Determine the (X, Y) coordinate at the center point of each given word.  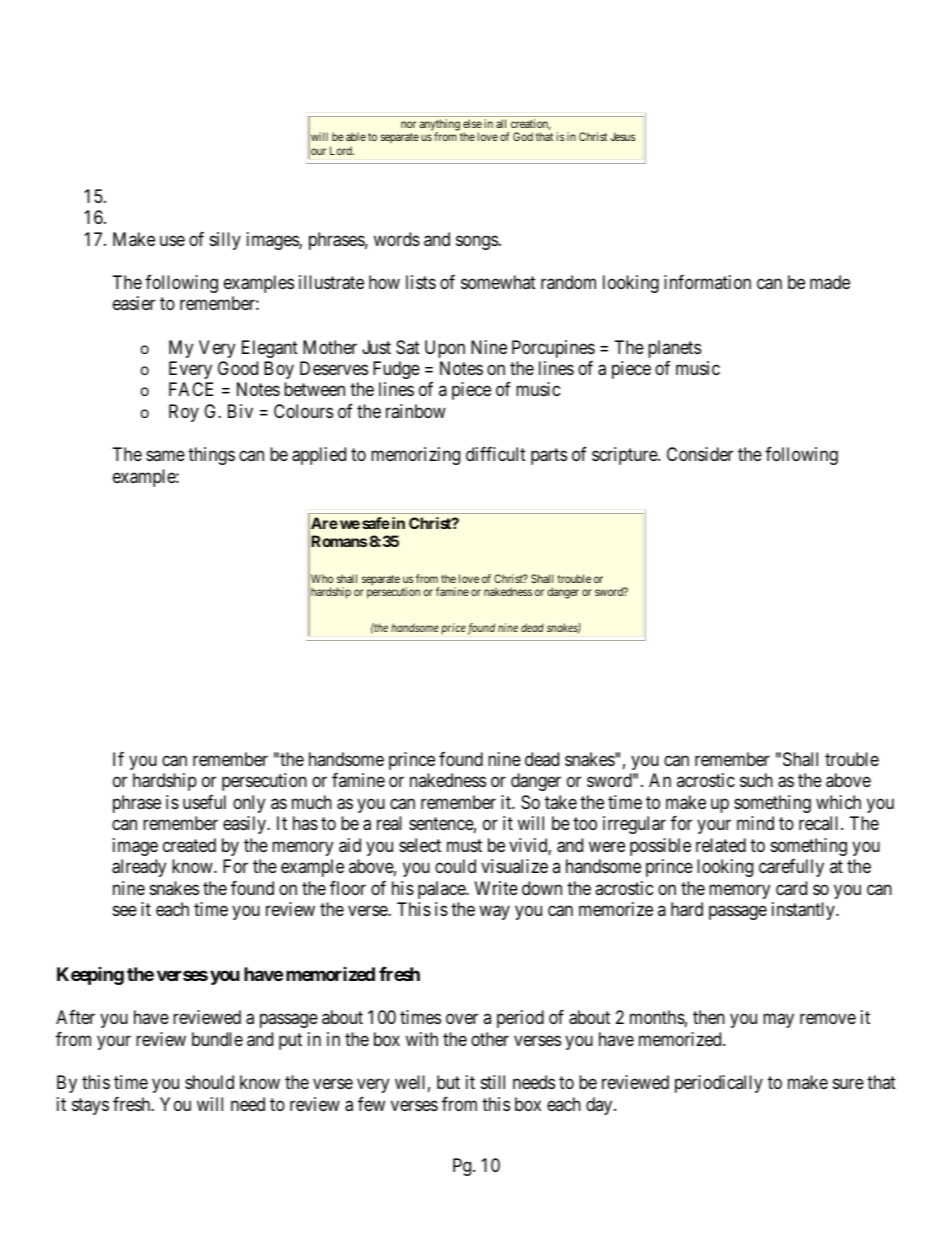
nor (408, 124)
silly (225, 241)
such (756, 780)
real (389, 823)
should (209, 1082)
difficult (496, 454)
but (448, 1082)
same (165, 456)
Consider (700, 454)
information (707, 282)
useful (204, 802)
